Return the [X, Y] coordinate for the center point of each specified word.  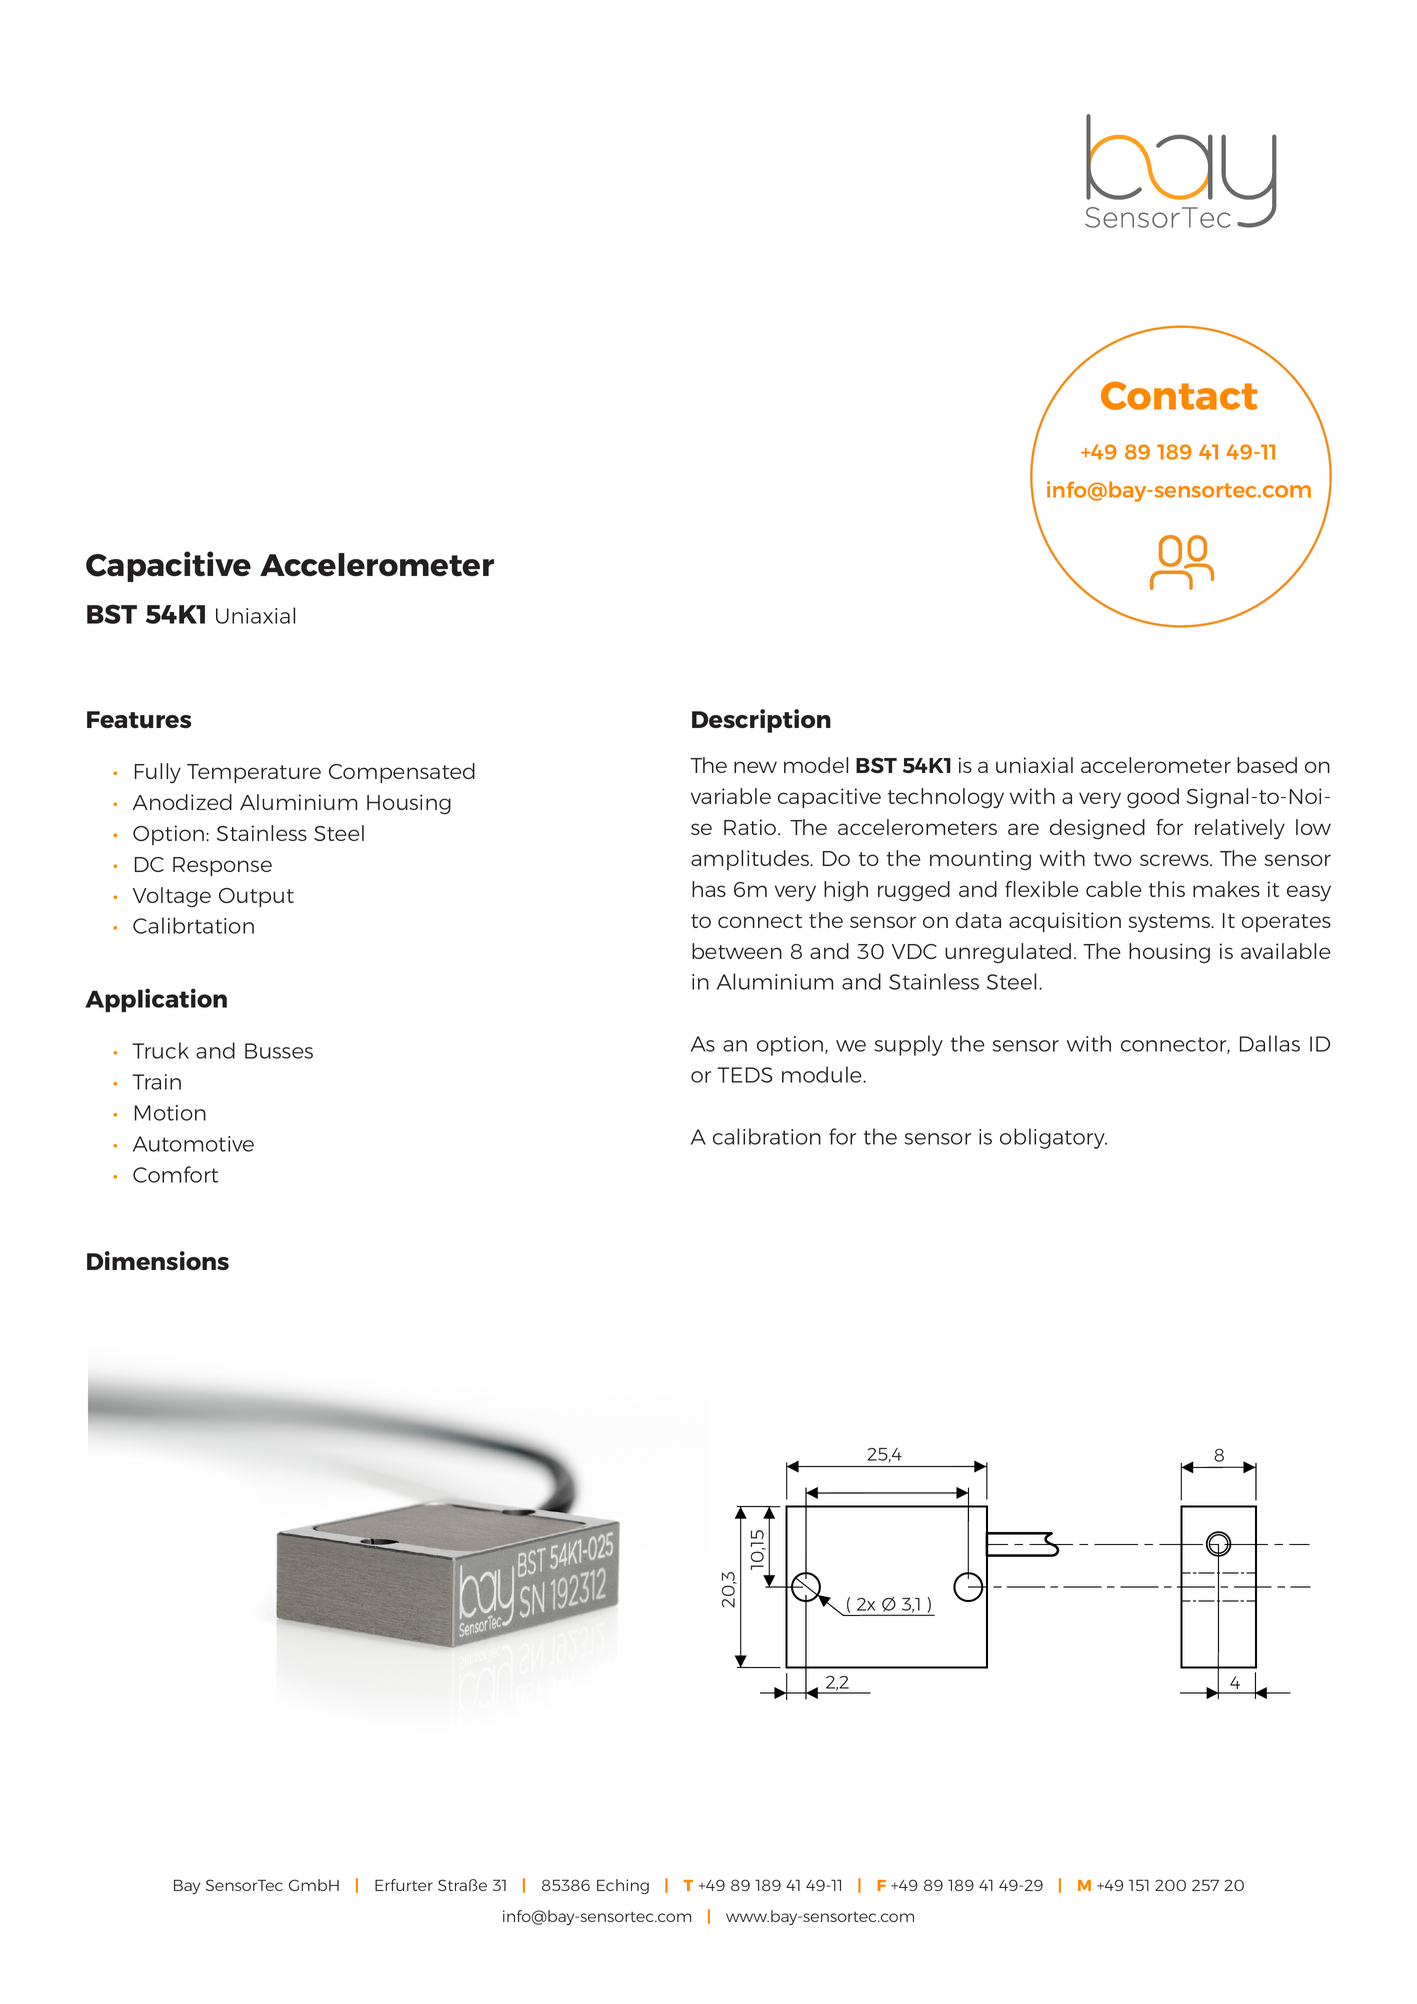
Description [761, 721]
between [737, 951]
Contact [1179, 395]
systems [1170, 923]
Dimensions [158, 1260]
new [755, 767]
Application [156, 1000]
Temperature [254, 773]
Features [139, 719]
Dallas [1270, 1043]
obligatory [1053, 1138]
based [1267, 765]
